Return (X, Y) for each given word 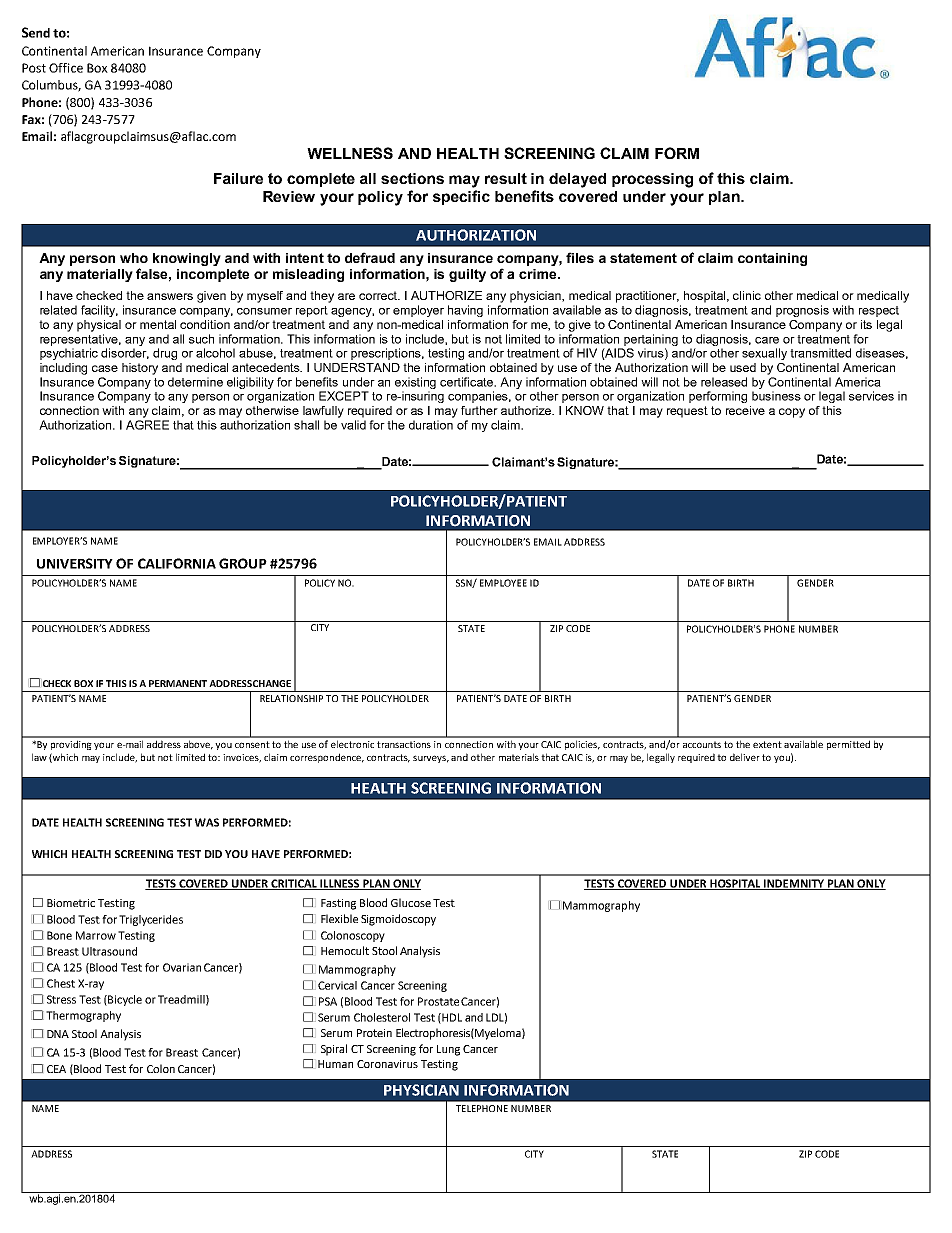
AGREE (147, 425)
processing (652, 180)
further (479, 410)
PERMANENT (179, 683)
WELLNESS (350, 153)
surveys (431, 759)
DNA (58, 1034)
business (776, 396)
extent (767, 744)
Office (66, 68)
